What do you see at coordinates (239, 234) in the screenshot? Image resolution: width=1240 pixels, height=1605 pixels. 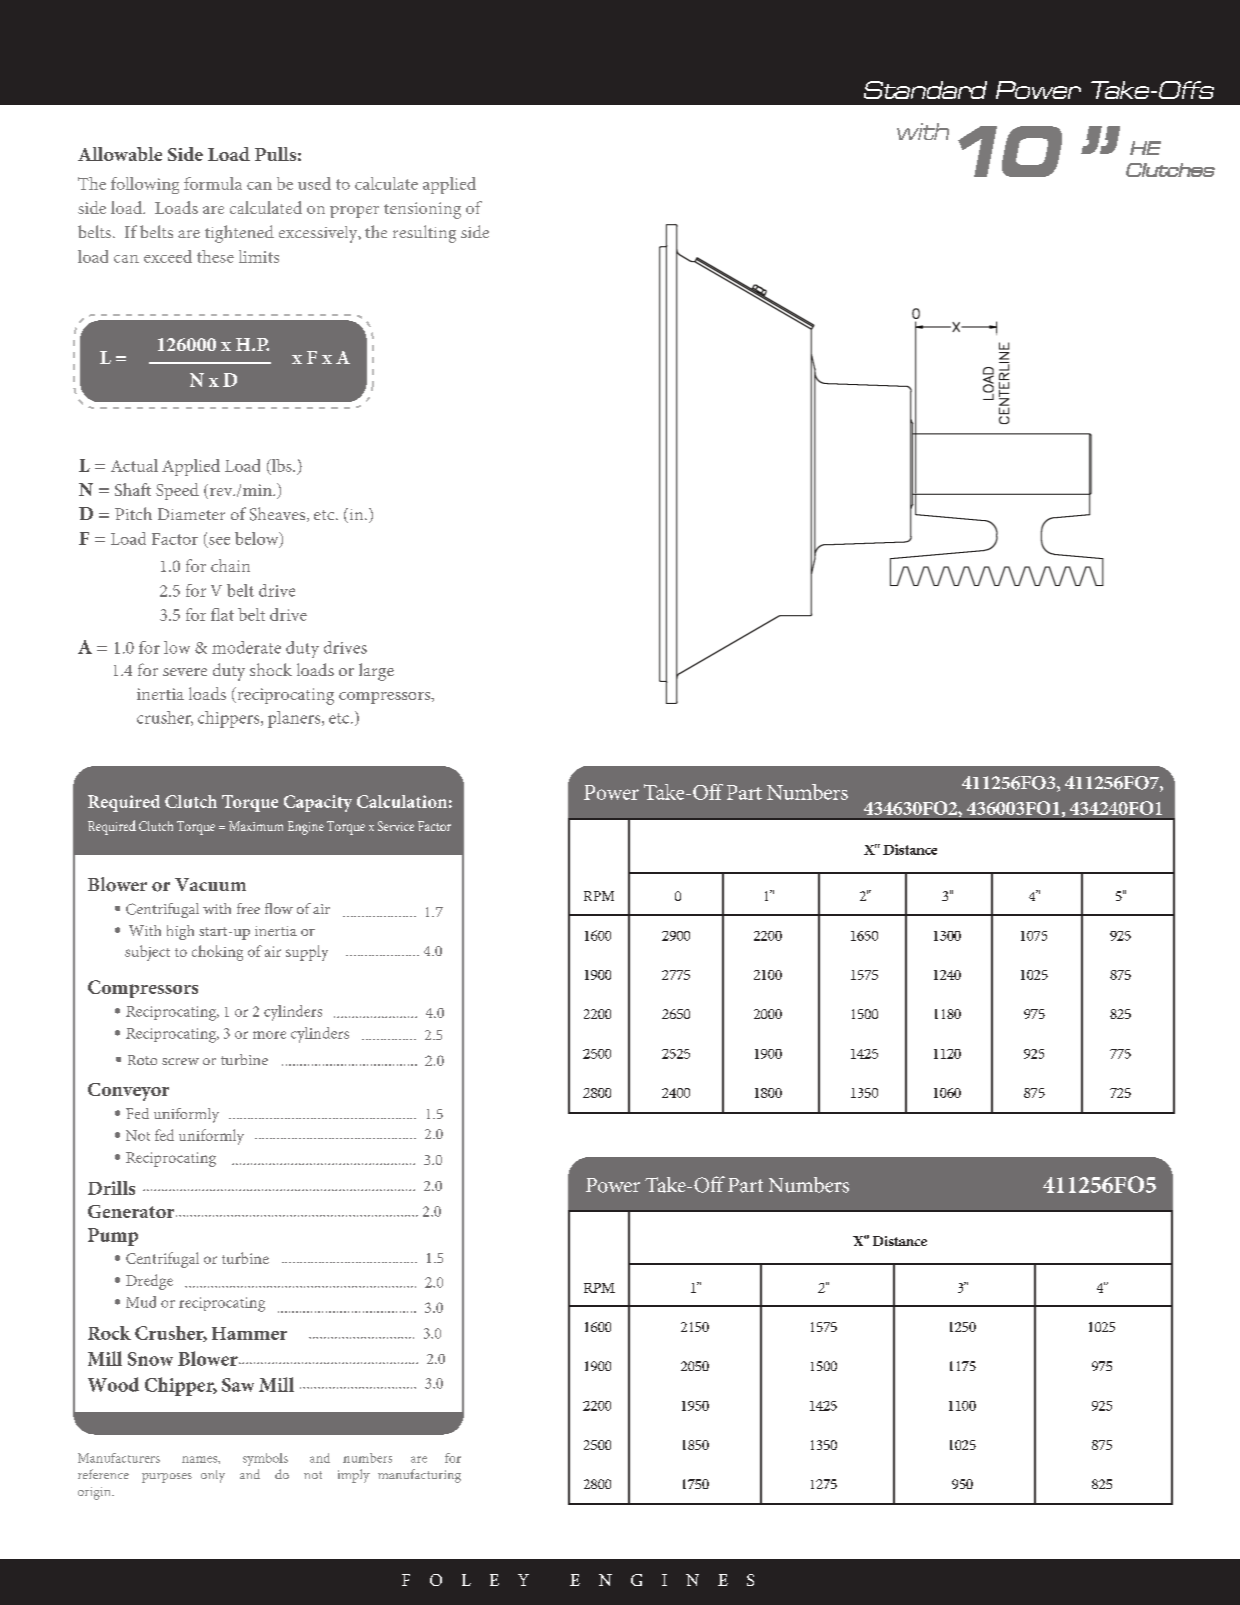 I see `tightened` at bounding box center [239, 234].
